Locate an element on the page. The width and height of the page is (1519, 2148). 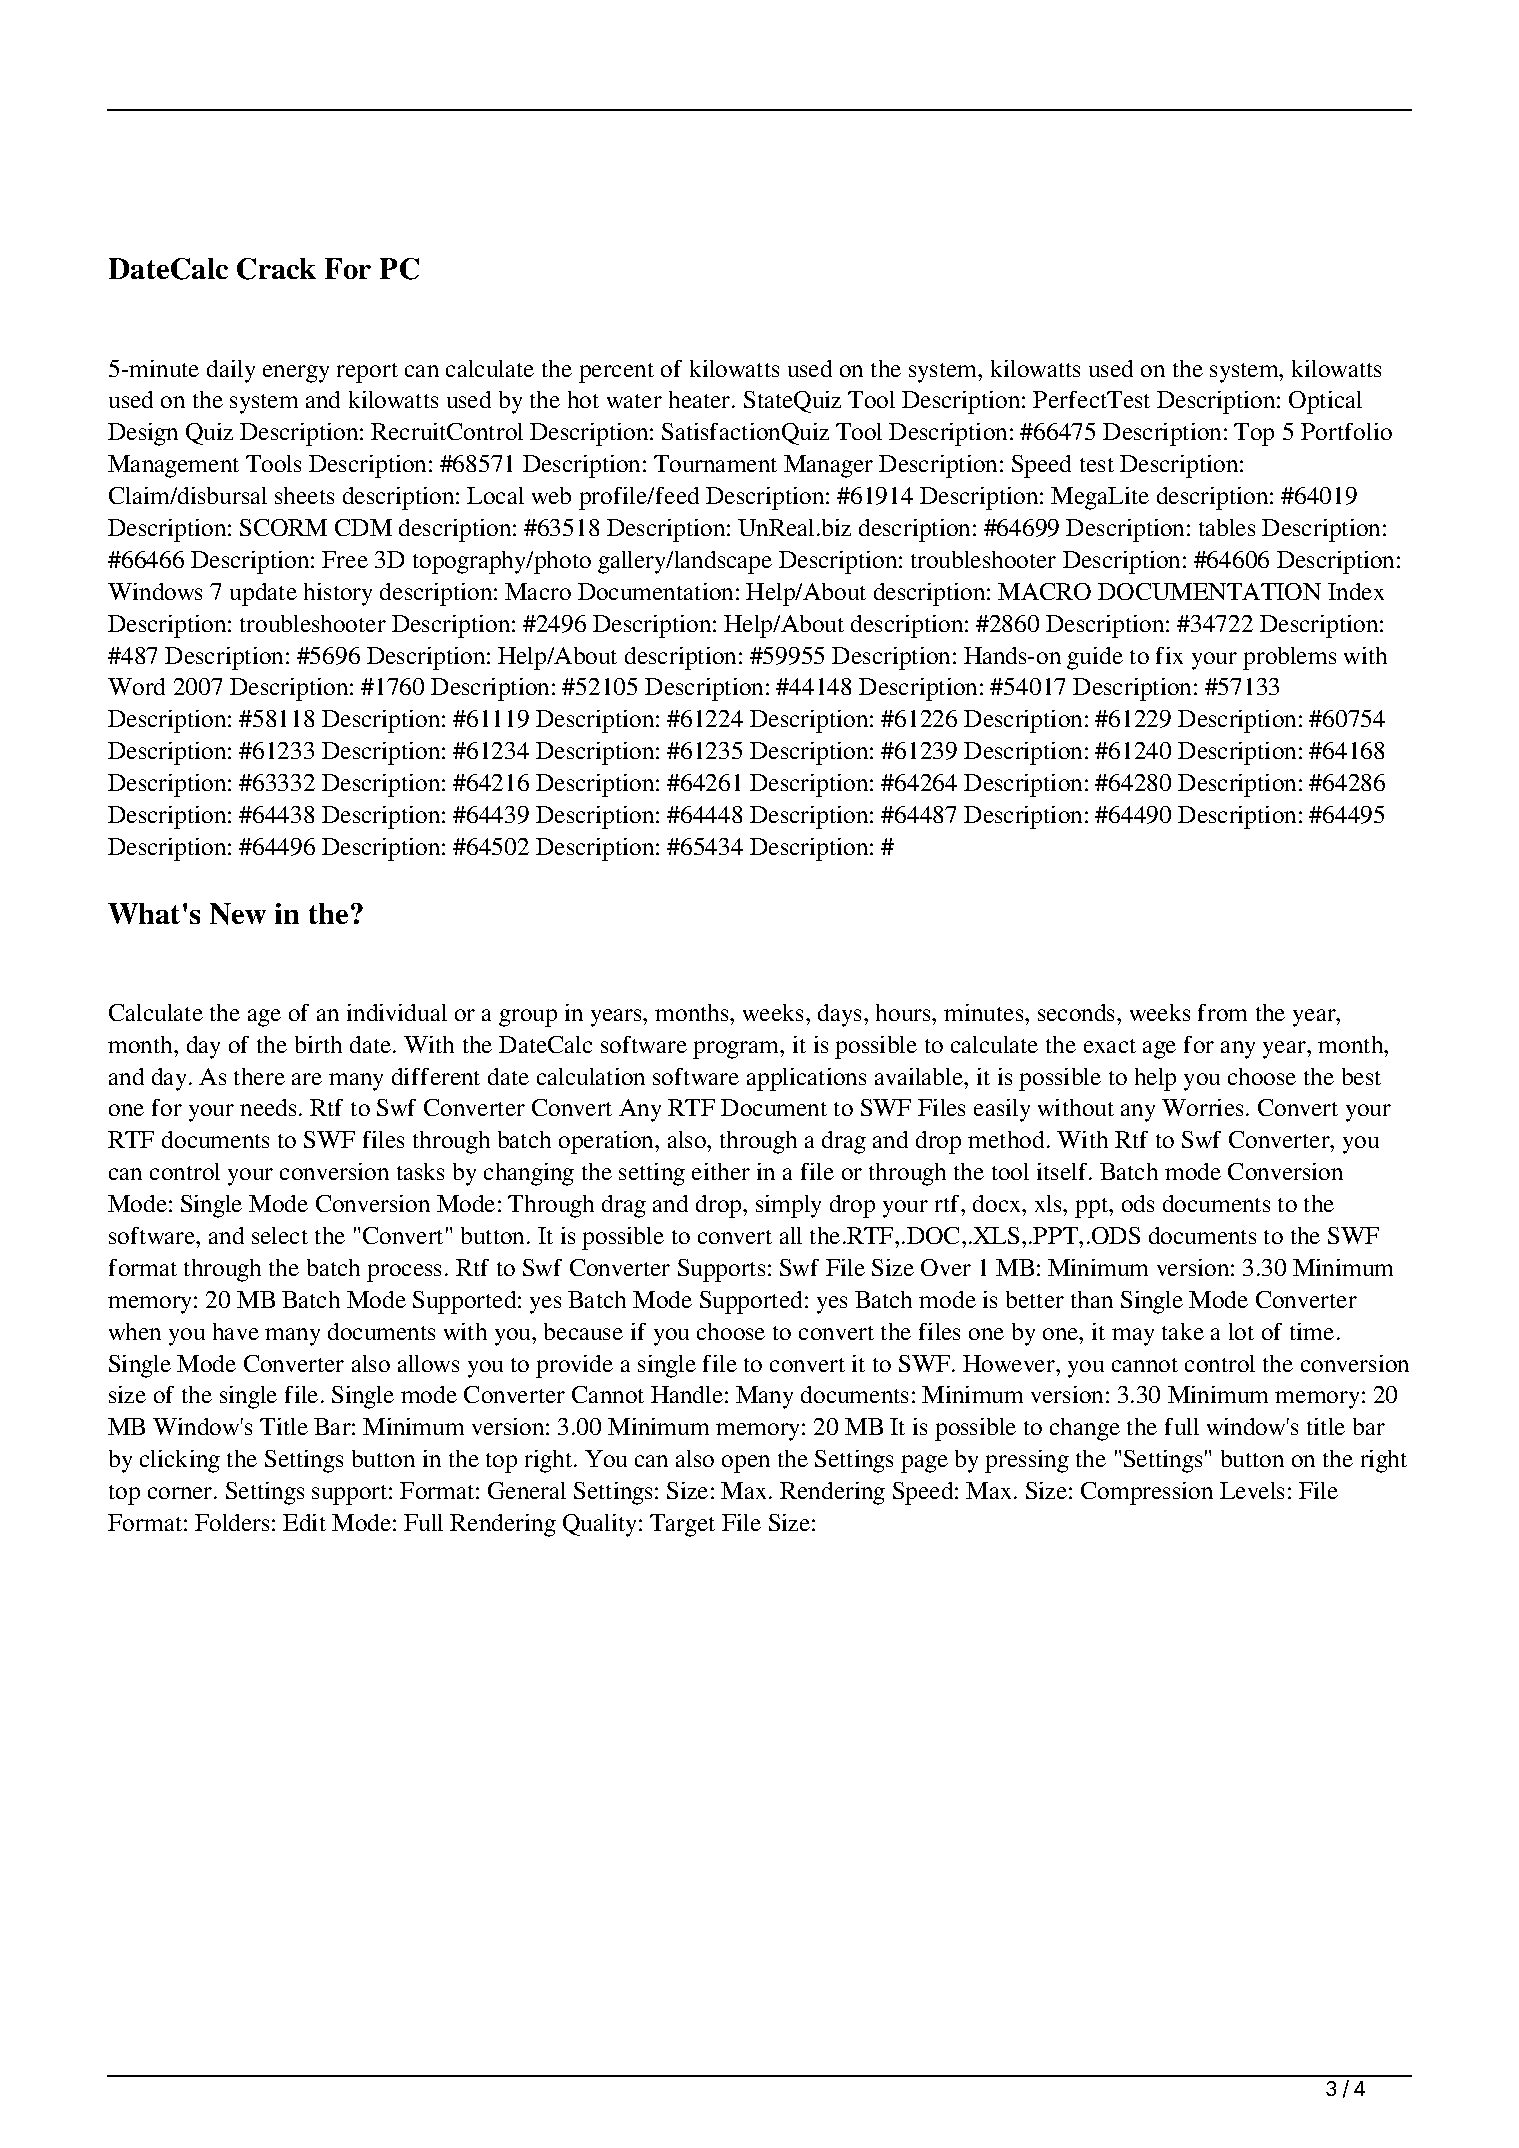
Crack is located at coordinates (276, 269).
